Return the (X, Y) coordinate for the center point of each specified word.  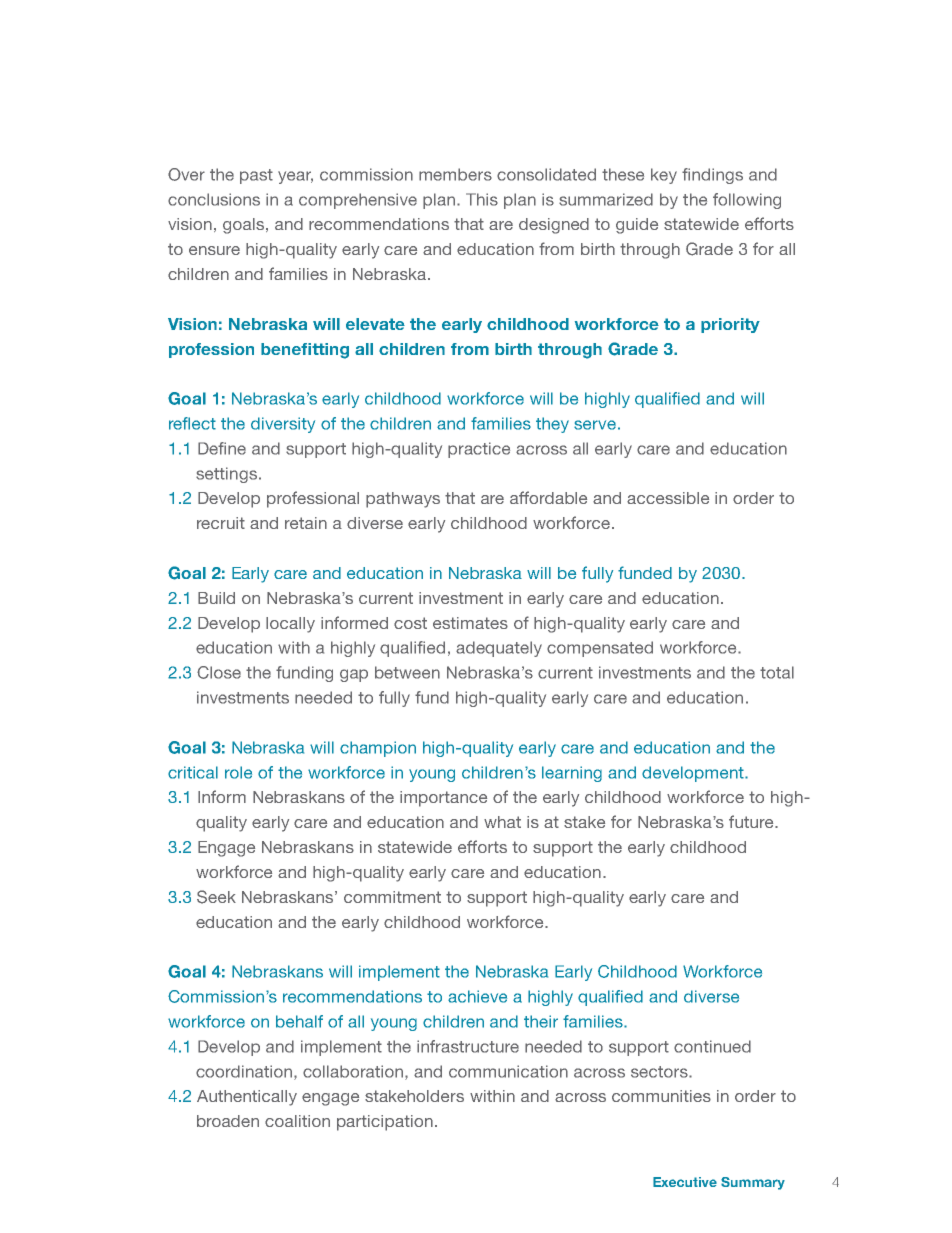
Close (219, 672)
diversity (283, 425)
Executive (685, 1182)
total (777, 672)
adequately (499, 649)
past (256, 176)
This (482, 199)
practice (479, 450)
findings (712, 176)
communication (508, 1071)
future (752, 821)
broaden (228, 1121)
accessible (668, 498)
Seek (216, 897)
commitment (392, 897)
